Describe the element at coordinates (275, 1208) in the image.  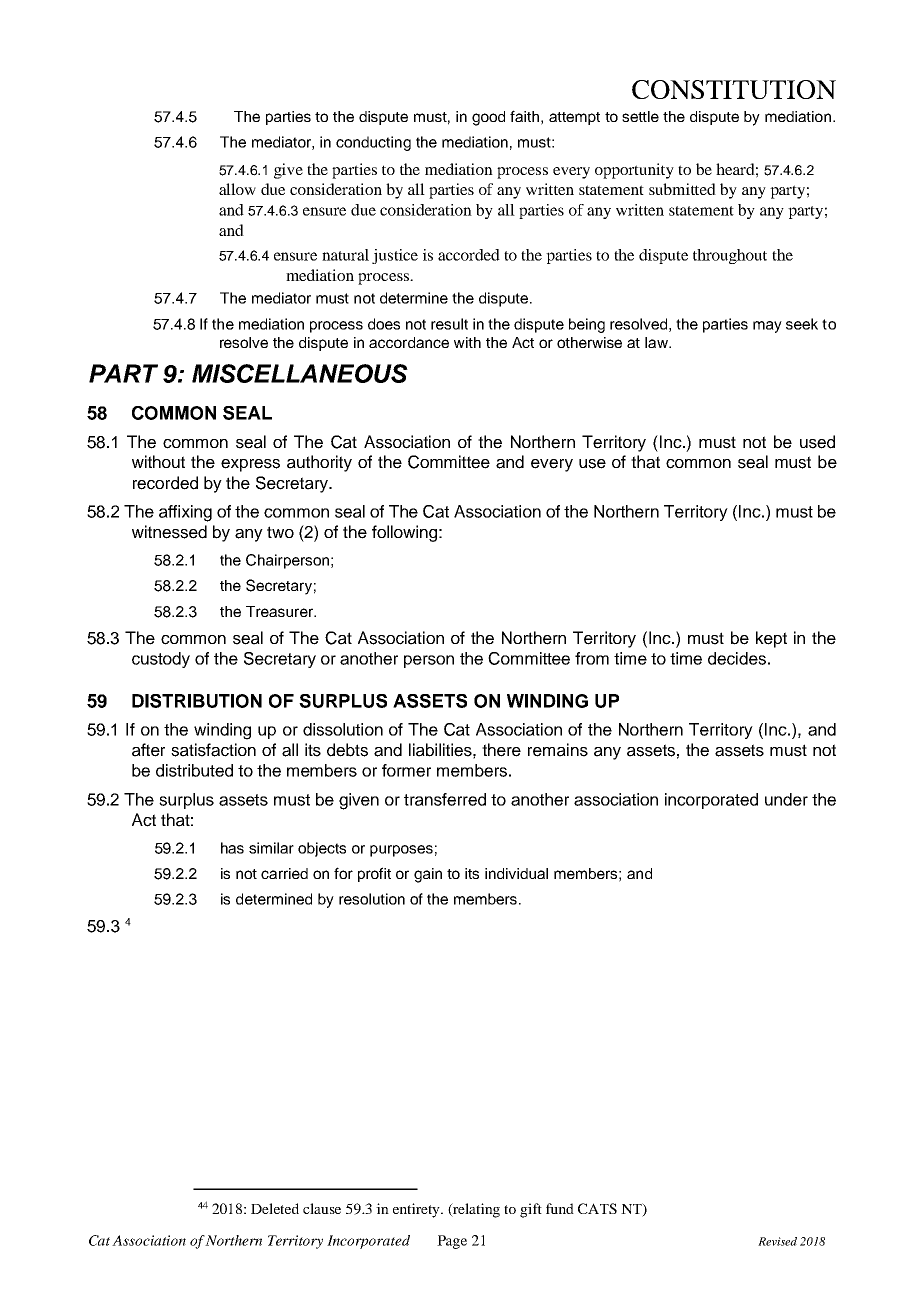
I see `Deleted` at that location.
